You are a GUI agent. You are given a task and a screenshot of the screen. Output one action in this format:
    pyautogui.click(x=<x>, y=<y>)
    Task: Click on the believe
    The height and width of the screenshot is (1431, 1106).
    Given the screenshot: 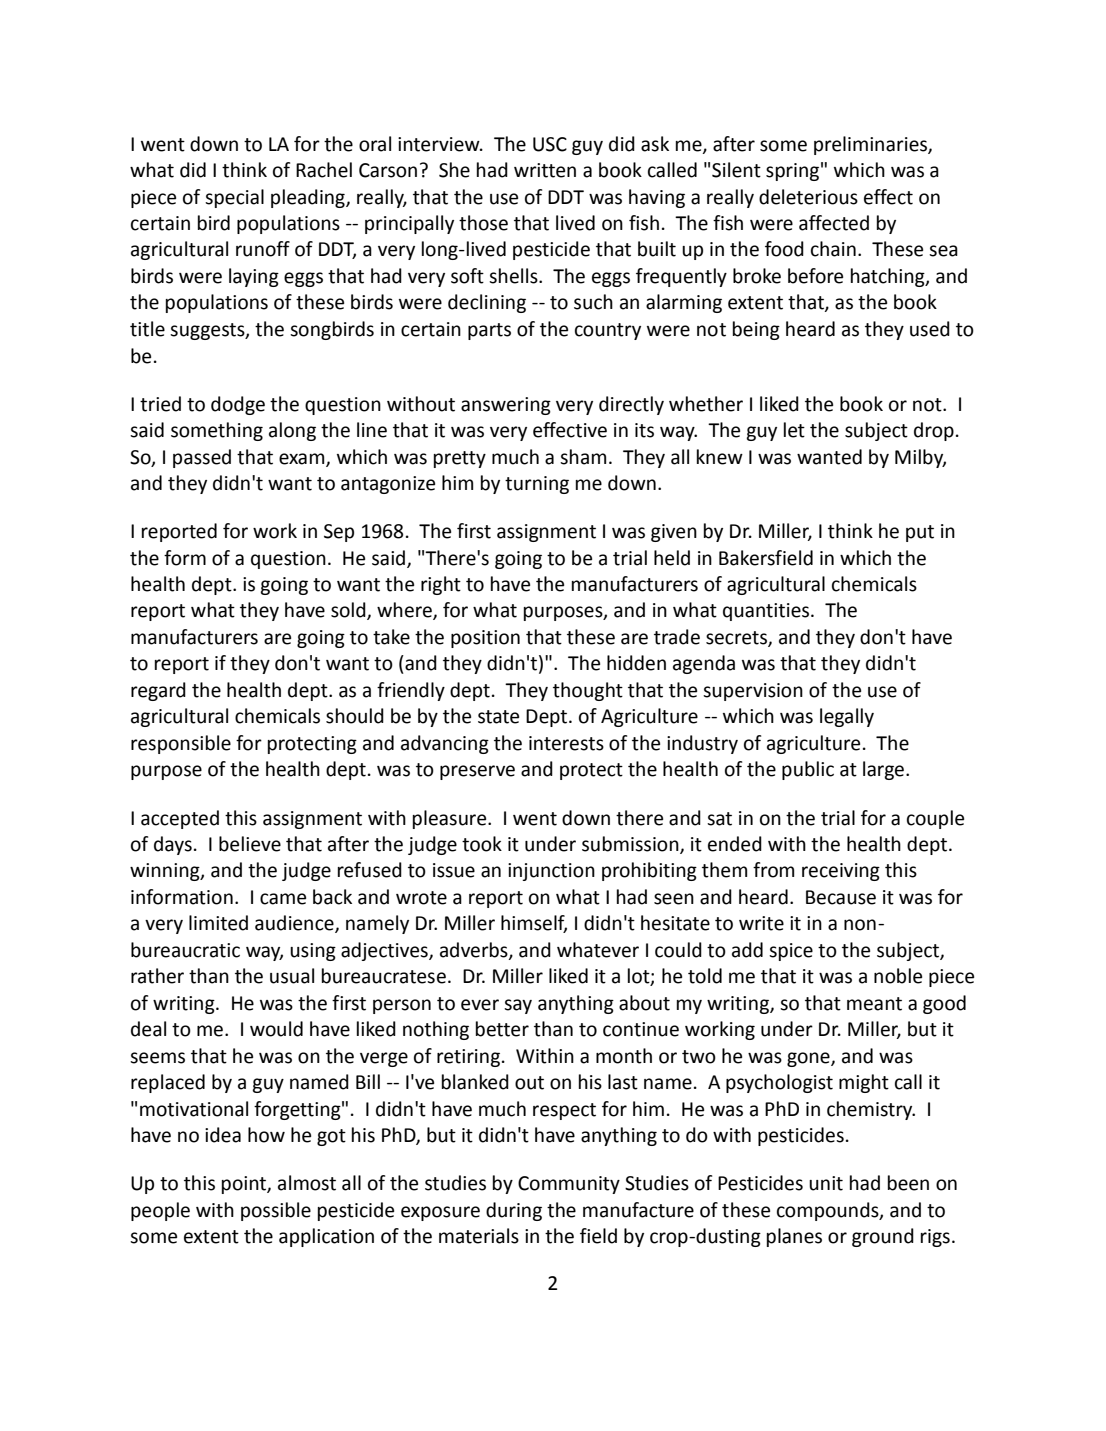 What is the action you would take?
    pyautogui.click(x=250, y=844)
